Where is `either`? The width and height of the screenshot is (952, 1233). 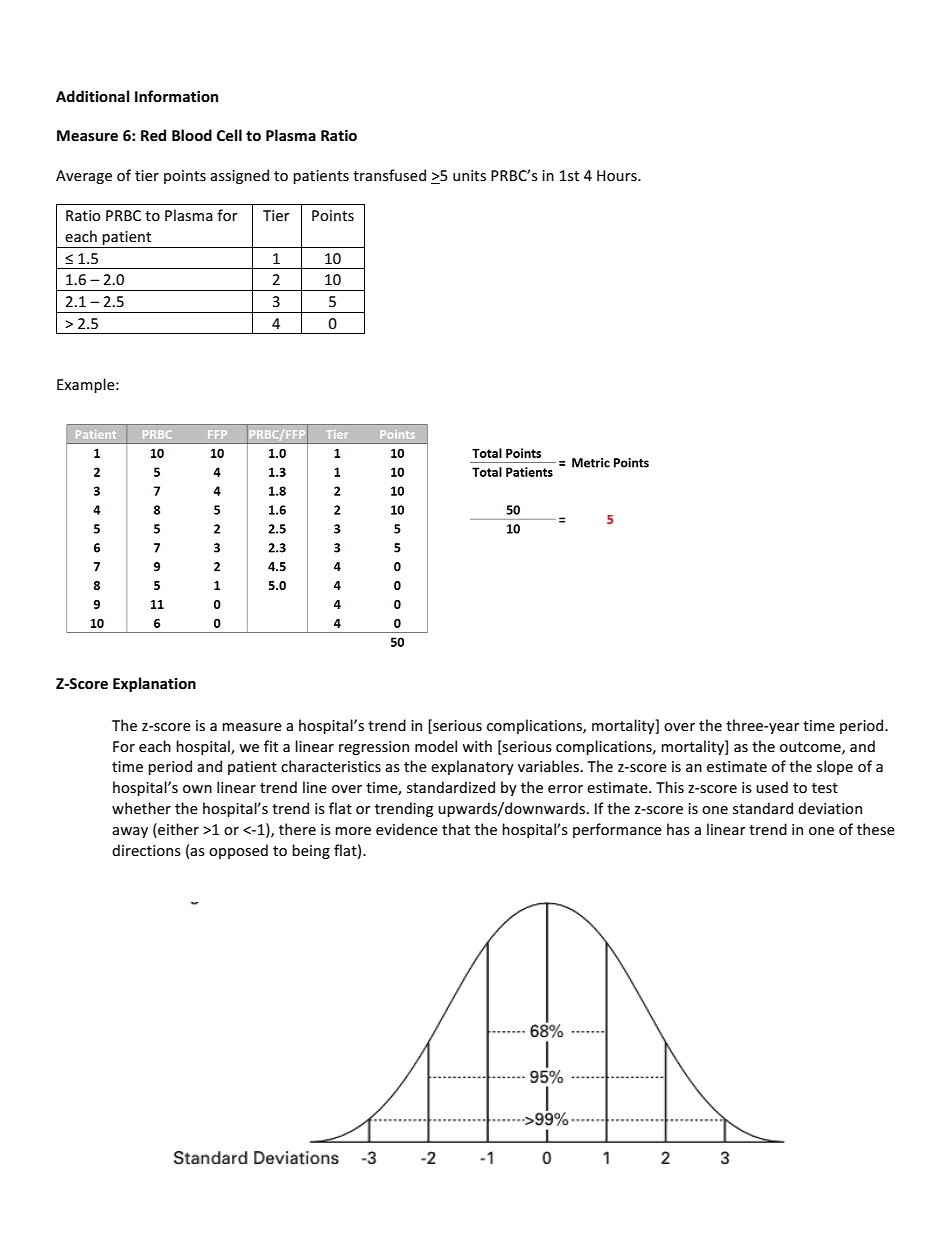 either is located at coordinates (177, 830).
